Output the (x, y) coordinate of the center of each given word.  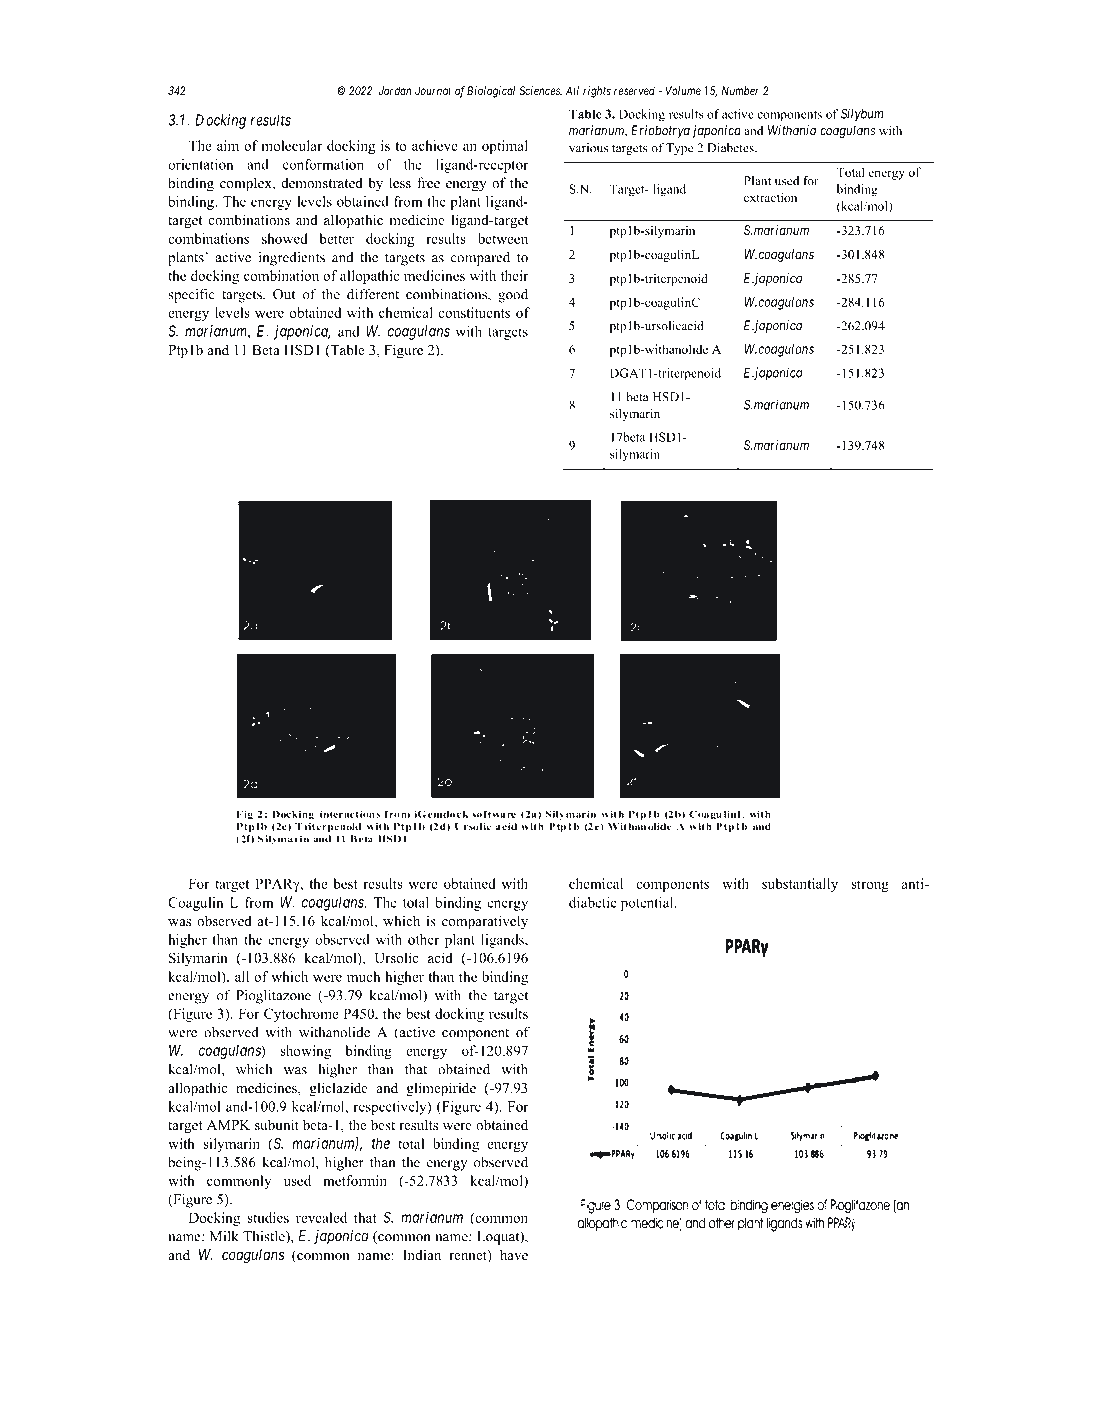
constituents (474, 312)
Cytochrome (301, 1015)
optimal (505, 147)
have (514, 1254)
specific (191, 295)
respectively (391, 1108)
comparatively (485, 922)
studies (268, 1217)
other (423, 939)
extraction (770, 197)
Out (284, 294)
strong (870, 886)
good (513, 296)
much (363, 976)
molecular (291, 145)
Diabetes (731, 148)
